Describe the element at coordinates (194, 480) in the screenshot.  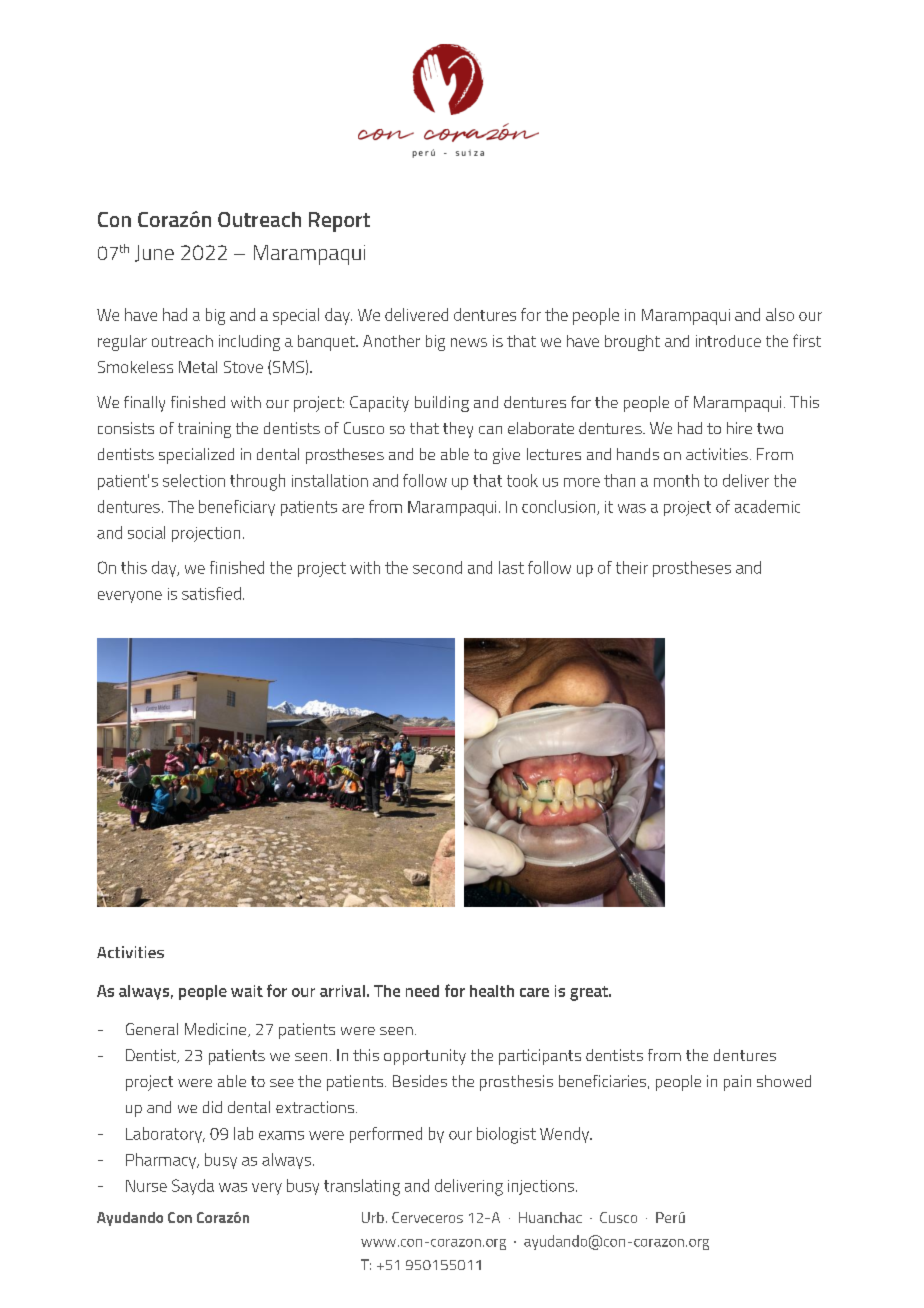
I see `selection` at that location.
